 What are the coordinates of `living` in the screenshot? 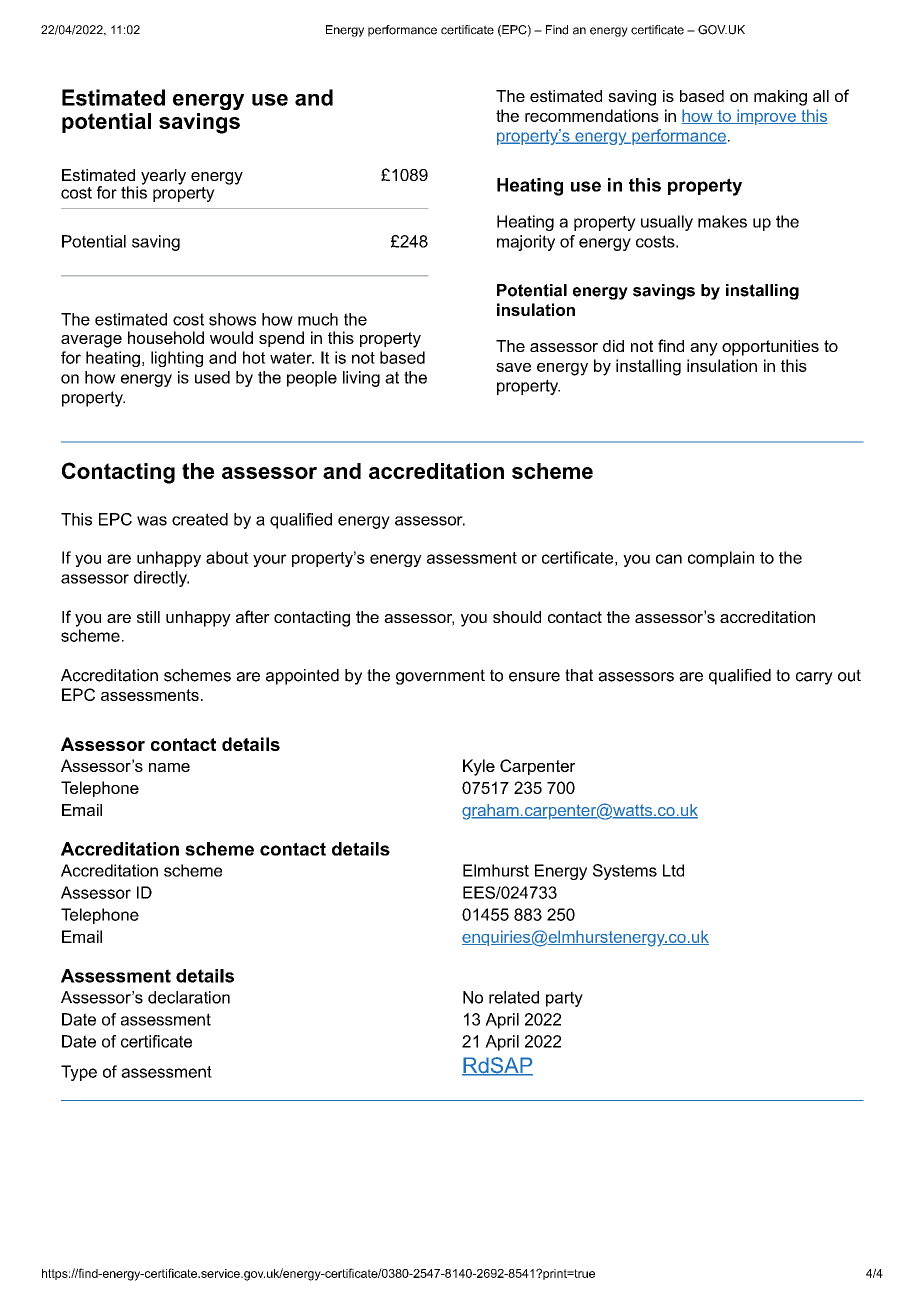 It's located at (361, 379).
